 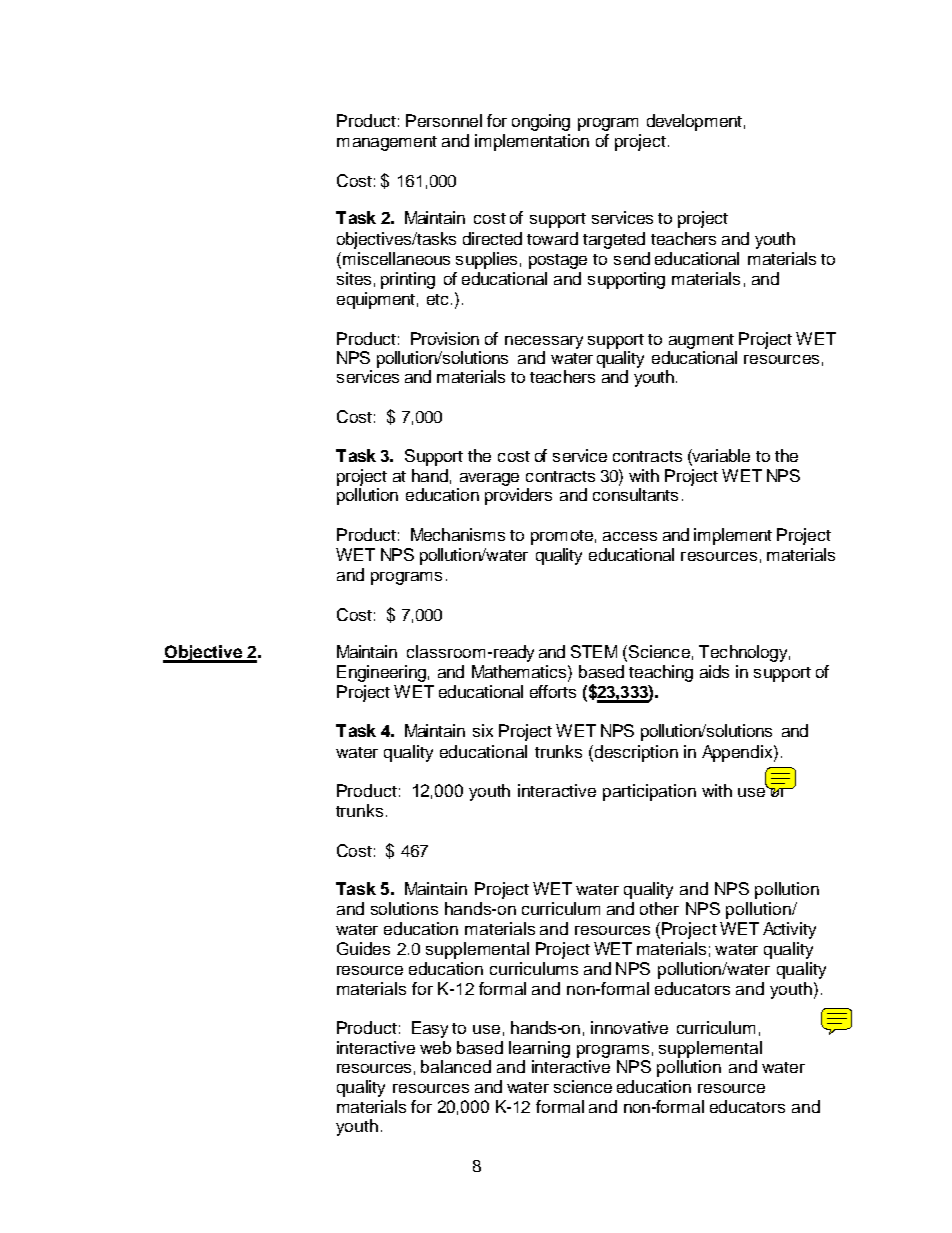 What do you see at coordinates (445, 338) in the screenshot?
I see `Provision` at bounding box center [445, 338].
